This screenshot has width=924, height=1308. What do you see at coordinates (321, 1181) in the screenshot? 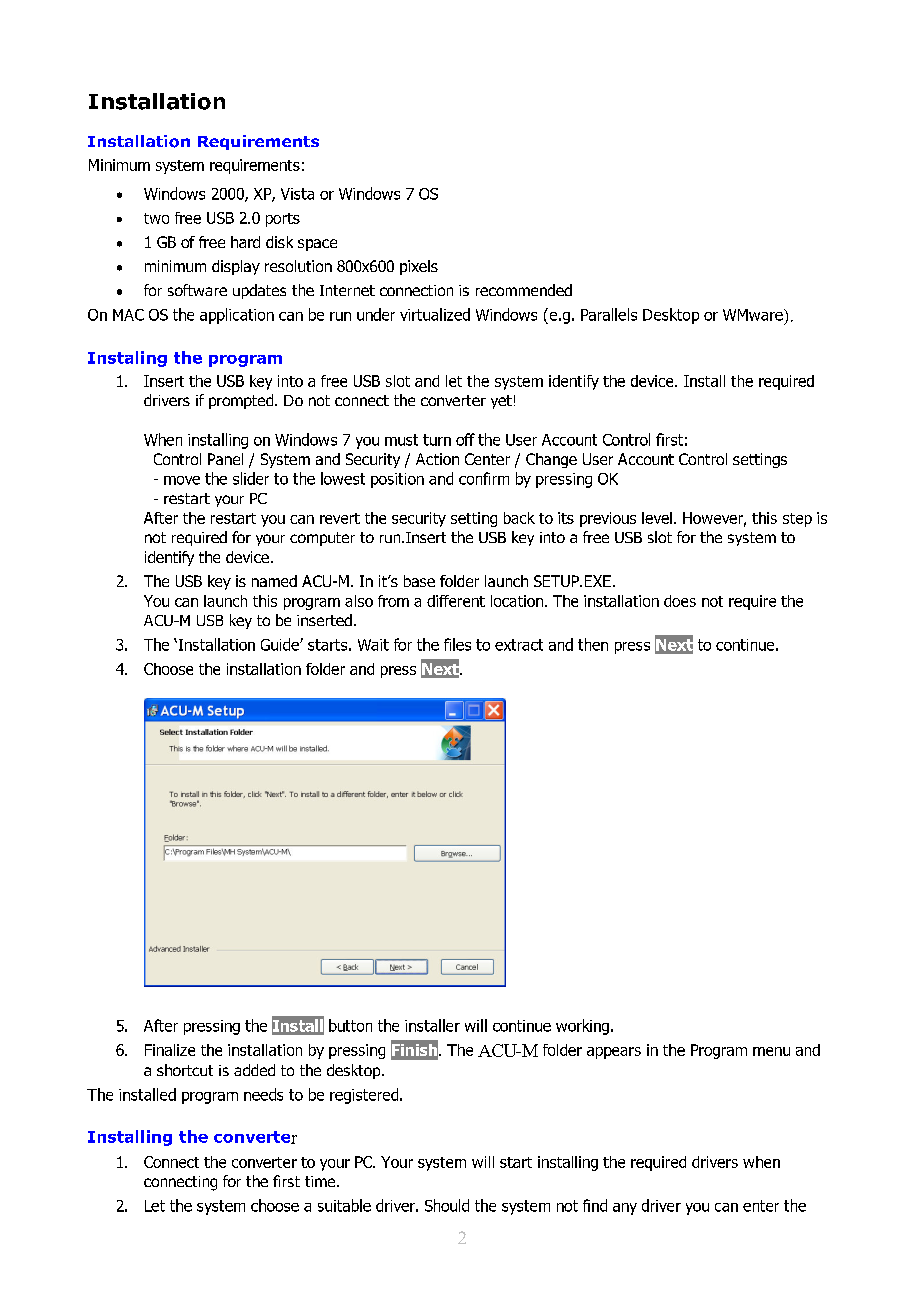
I see `time` at bounding box center [321, 1181].
